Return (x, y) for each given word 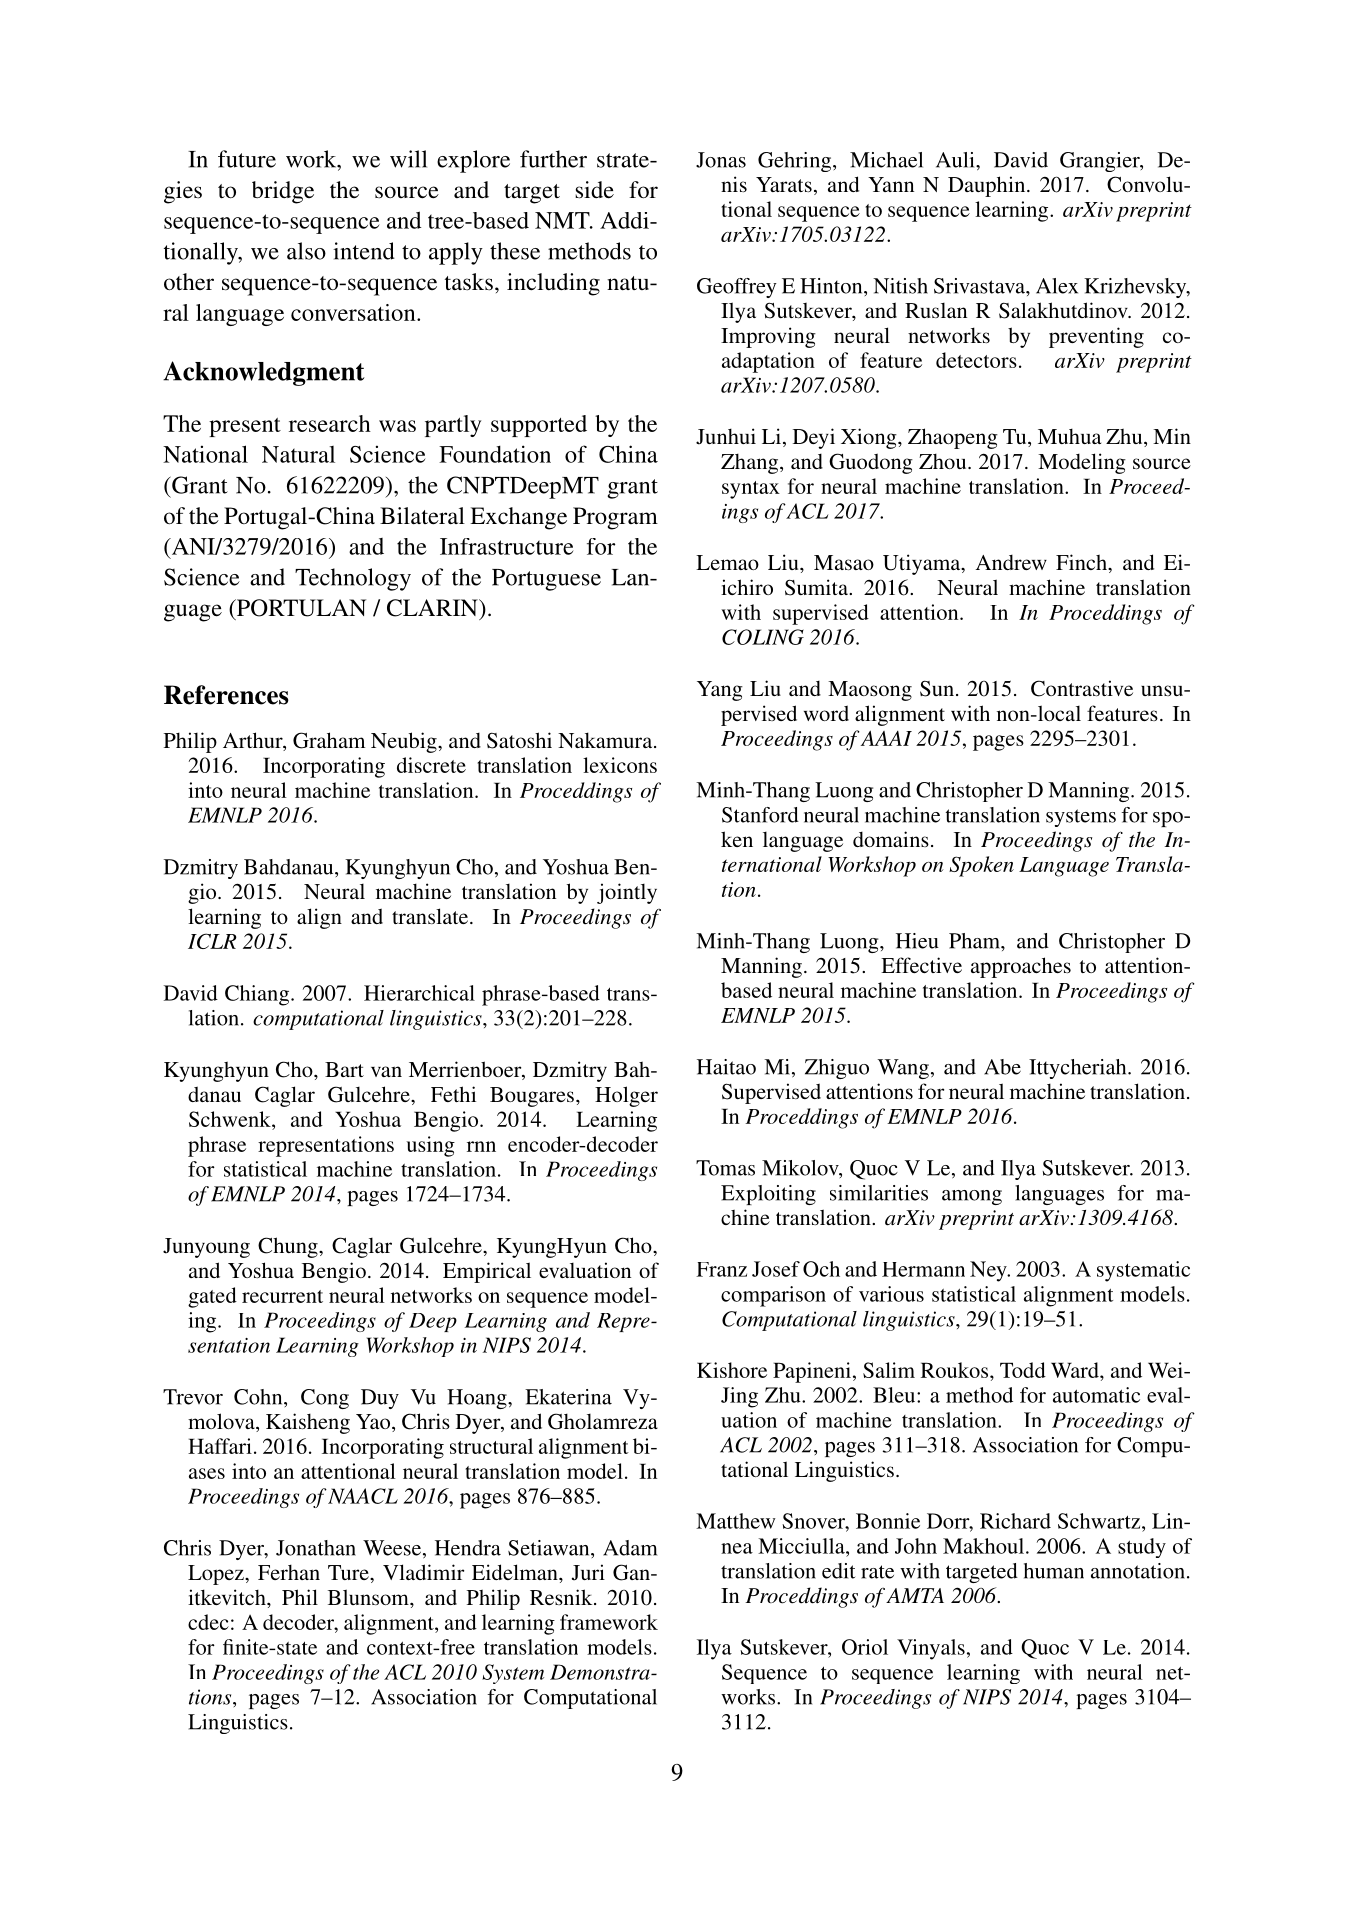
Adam (630, 1548)
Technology (353, 579)
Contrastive (1082, 688)
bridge (283, 192)
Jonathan (316, 1548)
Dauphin (988, 186)
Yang (720, 691)
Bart (344, 1069)
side (594, 190)
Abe (1002, 1067)
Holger (626, 1096)
